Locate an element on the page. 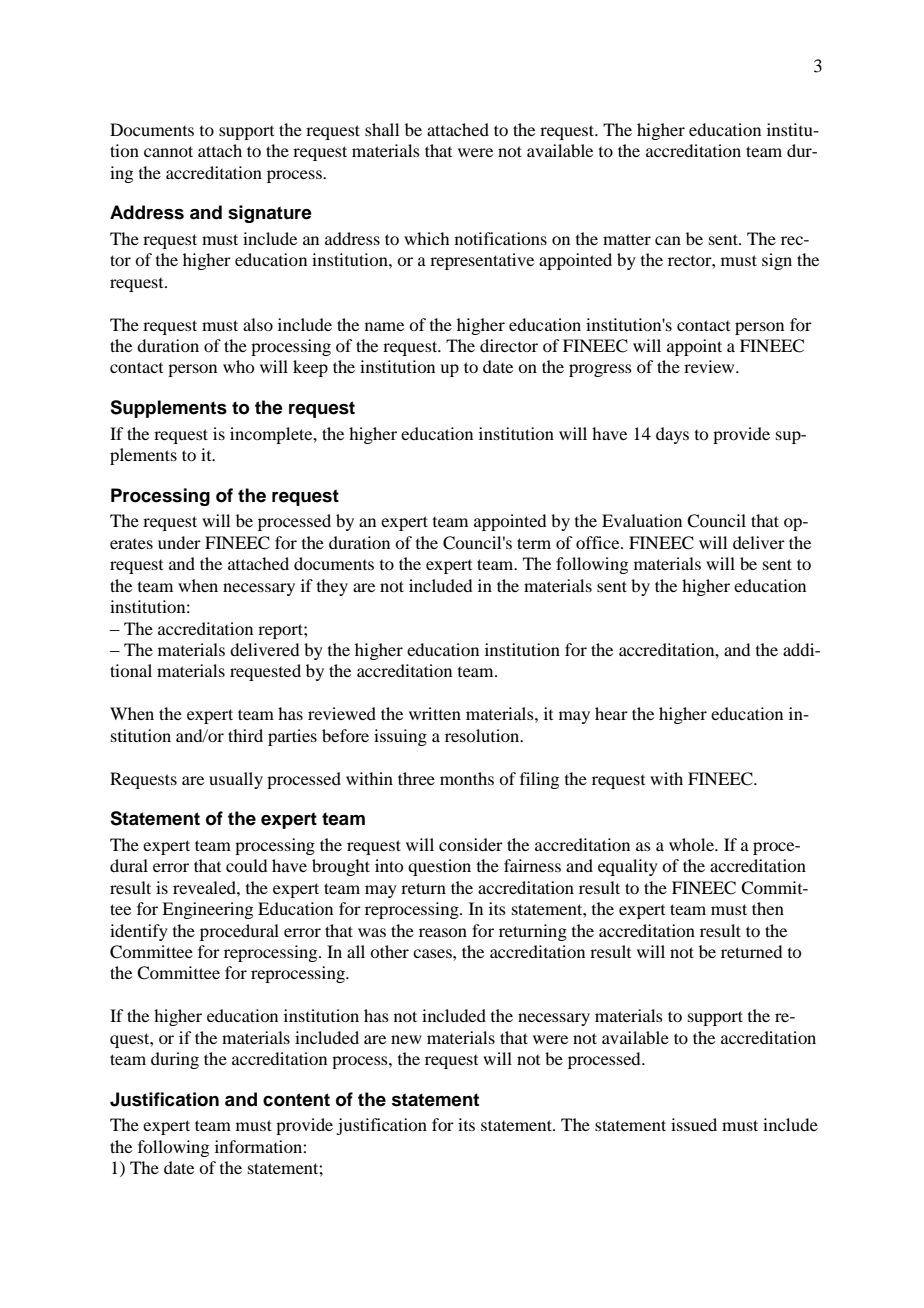 Image resolution: width=924 pixels, height=1308 pixels. new is located at coordinates (406, 1039).
